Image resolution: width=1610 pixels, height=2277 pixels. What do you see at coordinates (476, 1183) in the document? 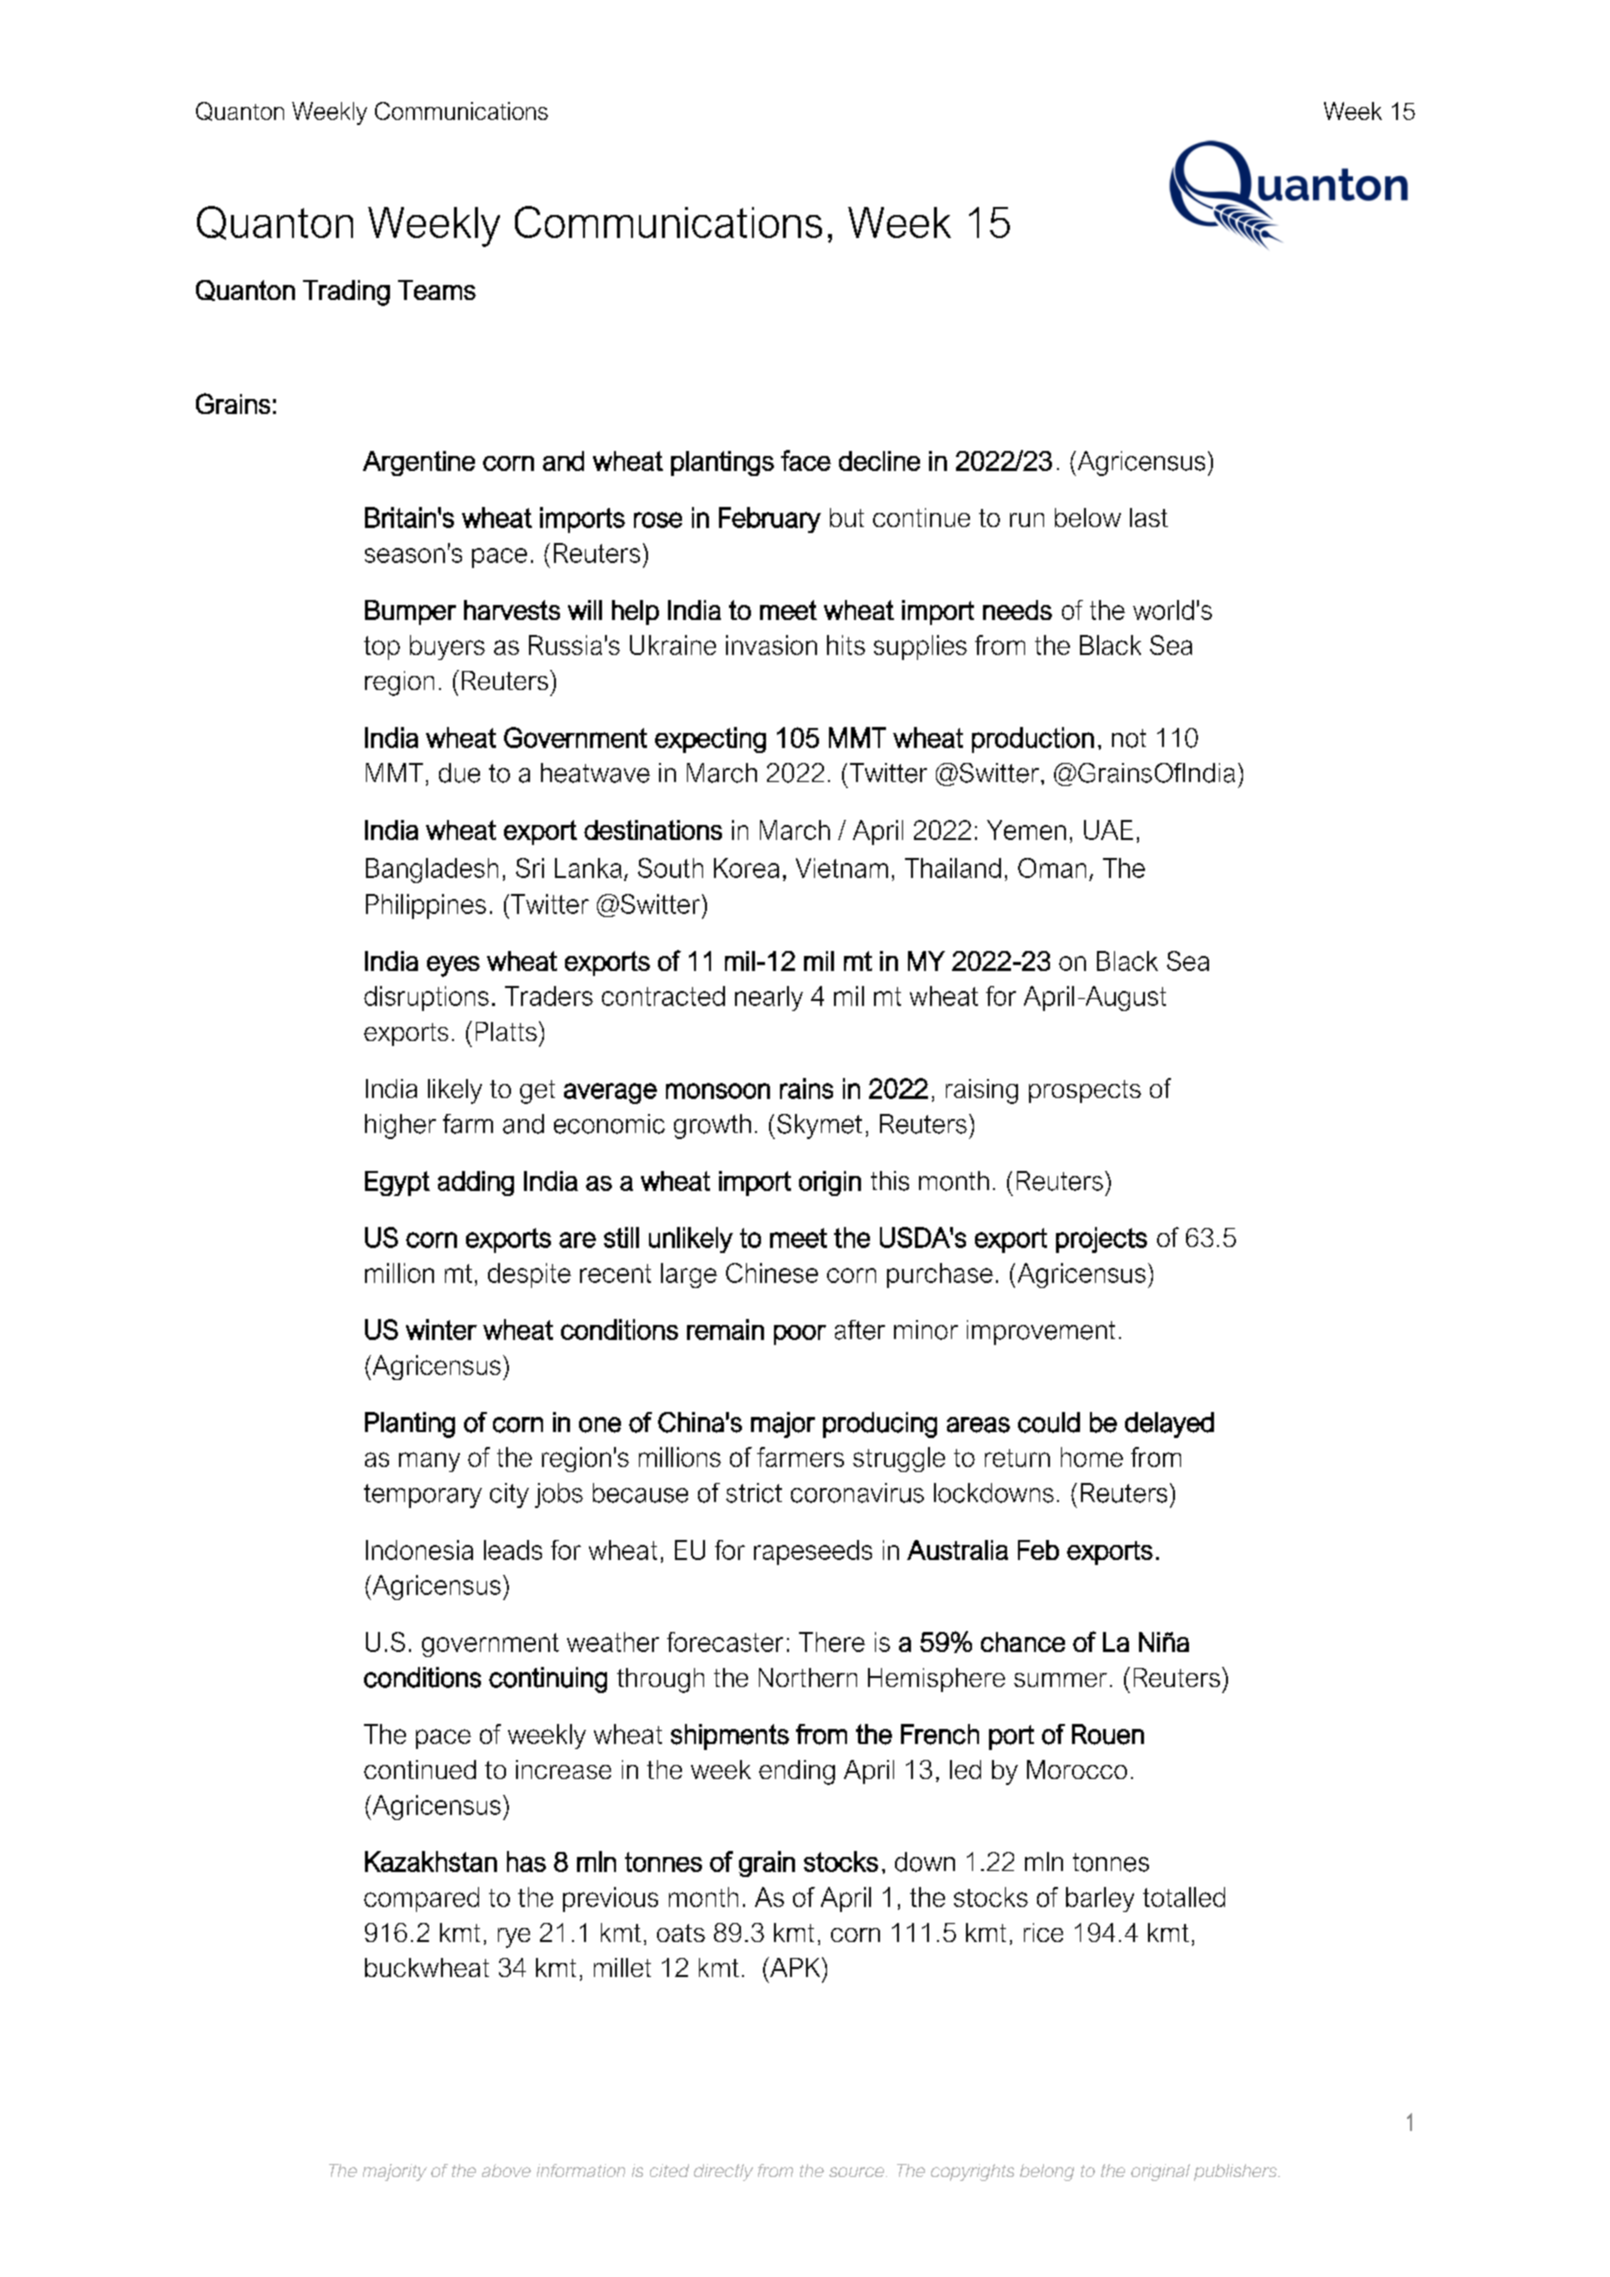
I see `adding` at bounding box center [476, 1183].
